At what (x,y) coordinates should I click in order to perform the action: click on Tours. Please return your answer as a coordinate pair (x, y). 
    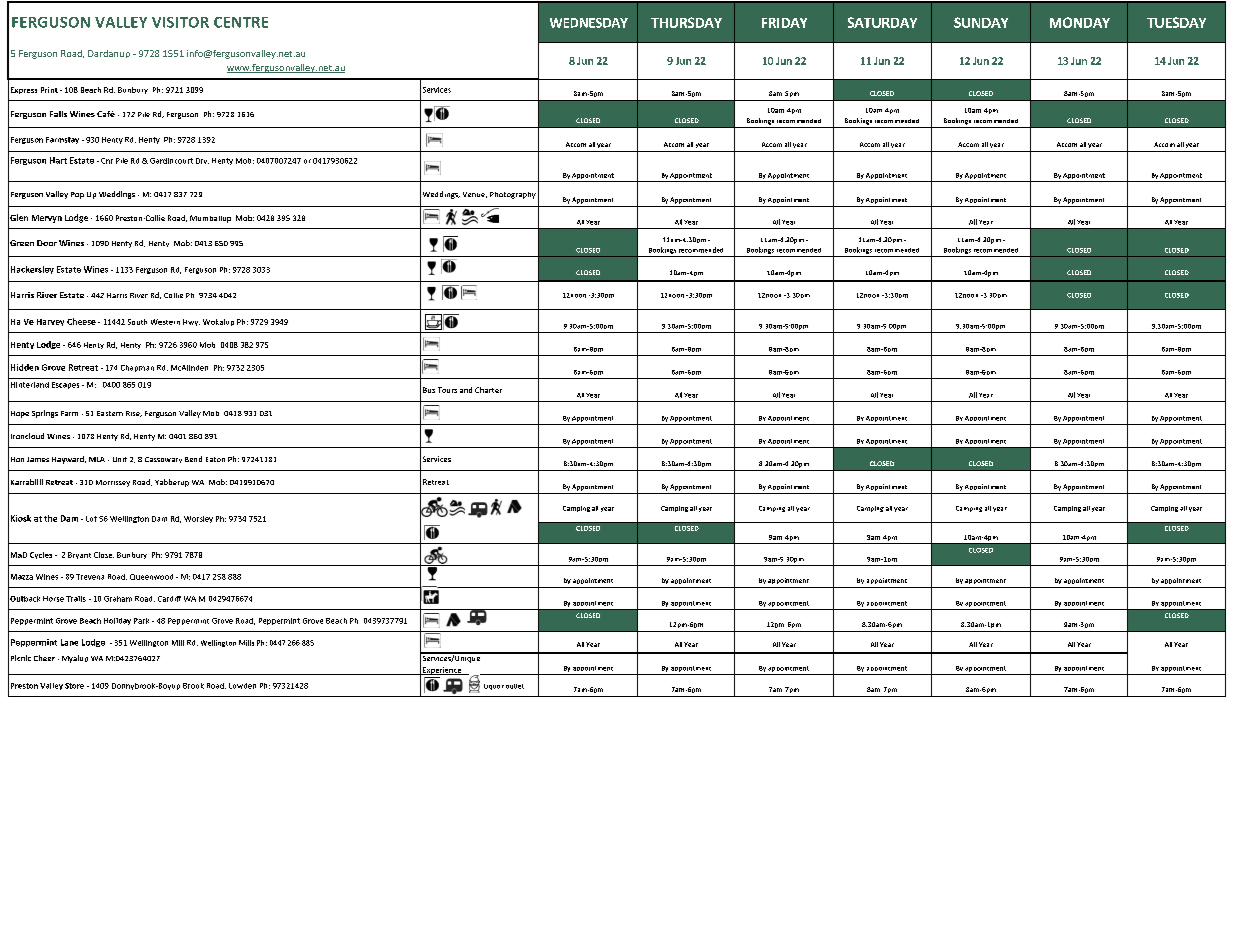
    Looking at the image, I should click on (447, 390).
